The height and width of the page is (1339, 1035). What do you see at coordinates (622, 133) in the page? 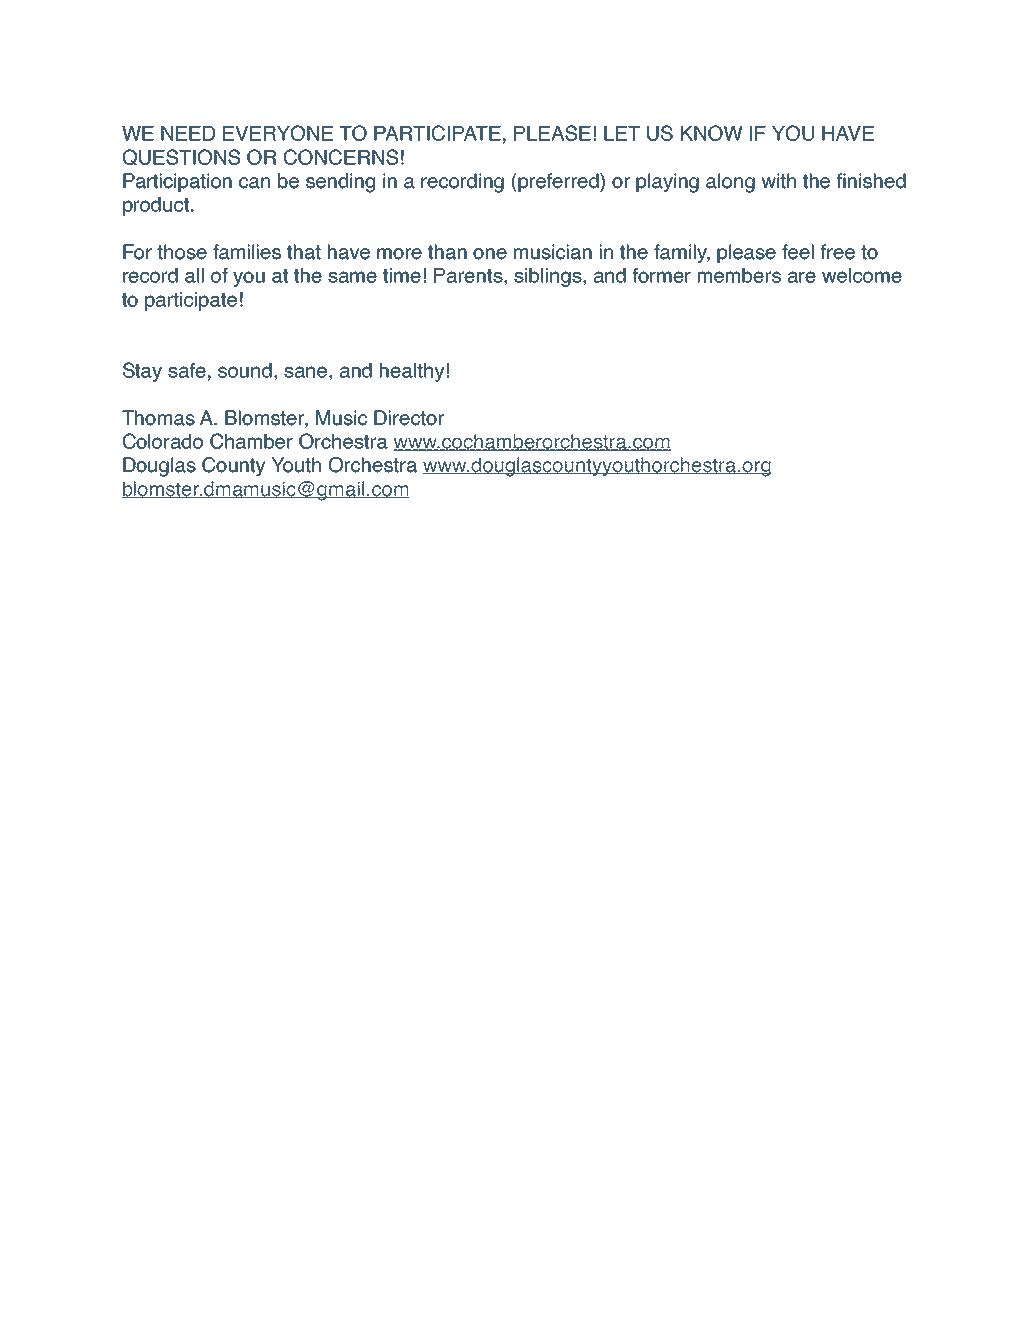
I see `LET` at bounding box center [622, 133].
